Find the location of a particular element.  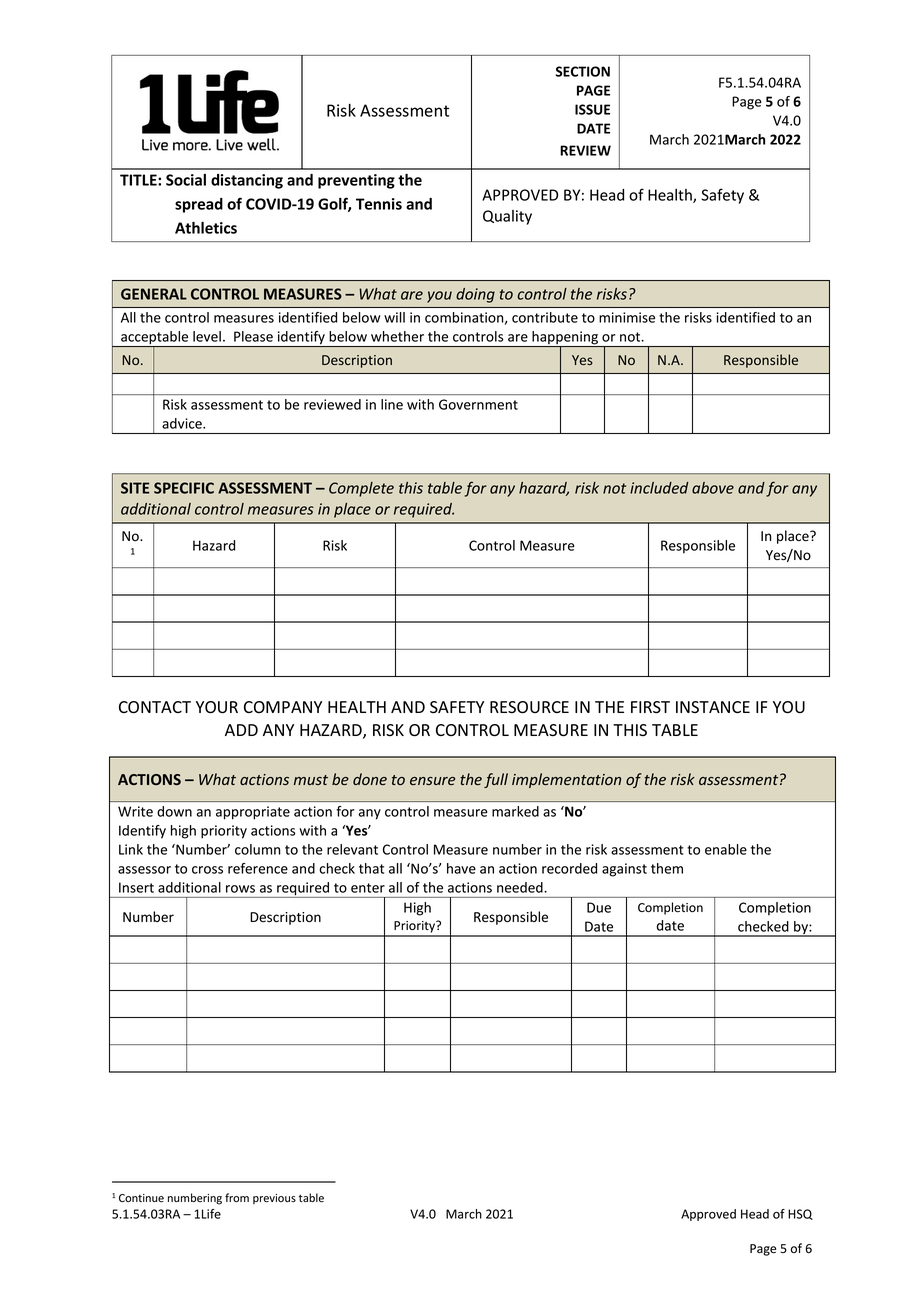

Due is located at coordinates (599, 907).
